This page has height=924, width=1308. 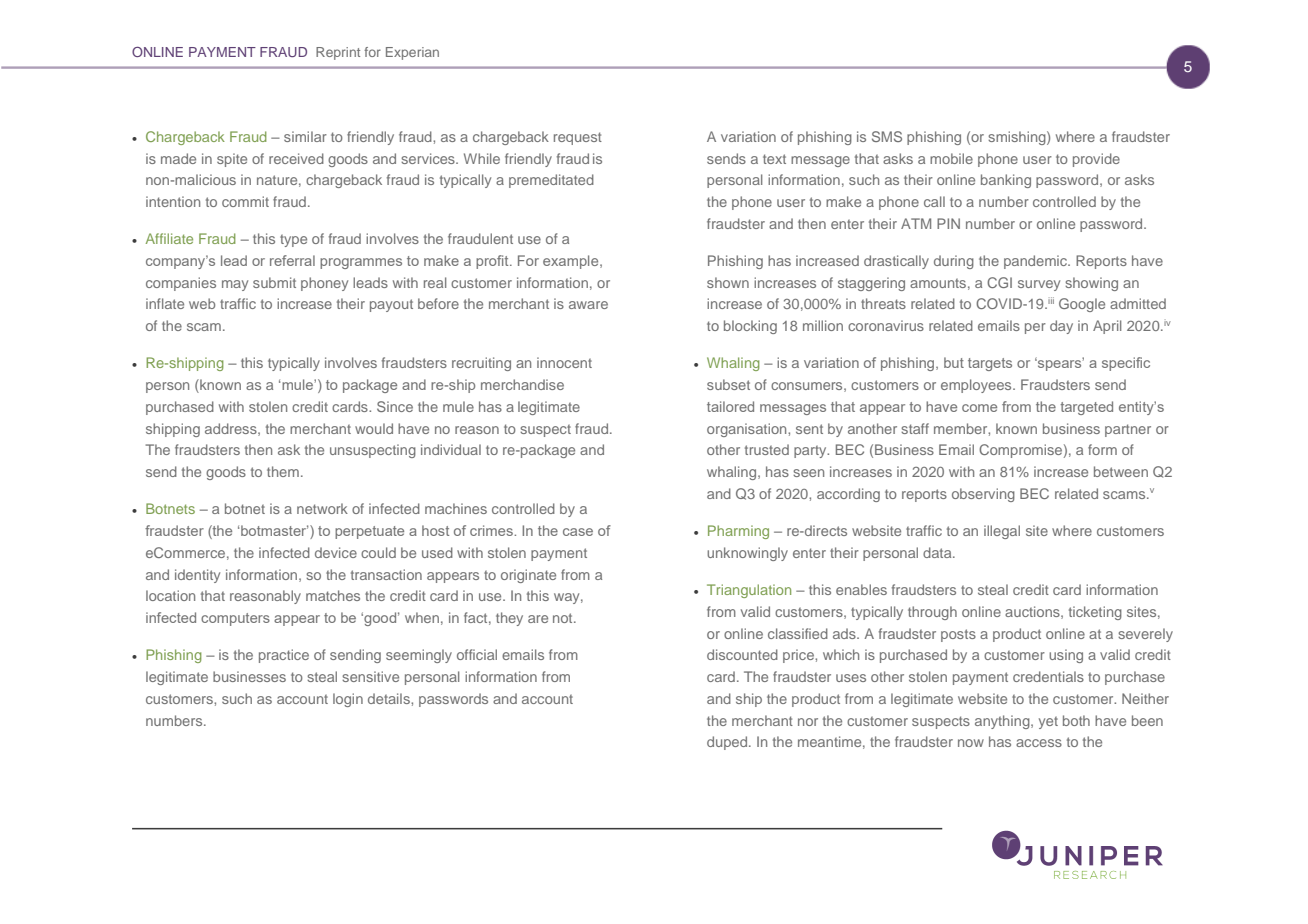 I want to click on survey, so click(x=1039, y=285).
